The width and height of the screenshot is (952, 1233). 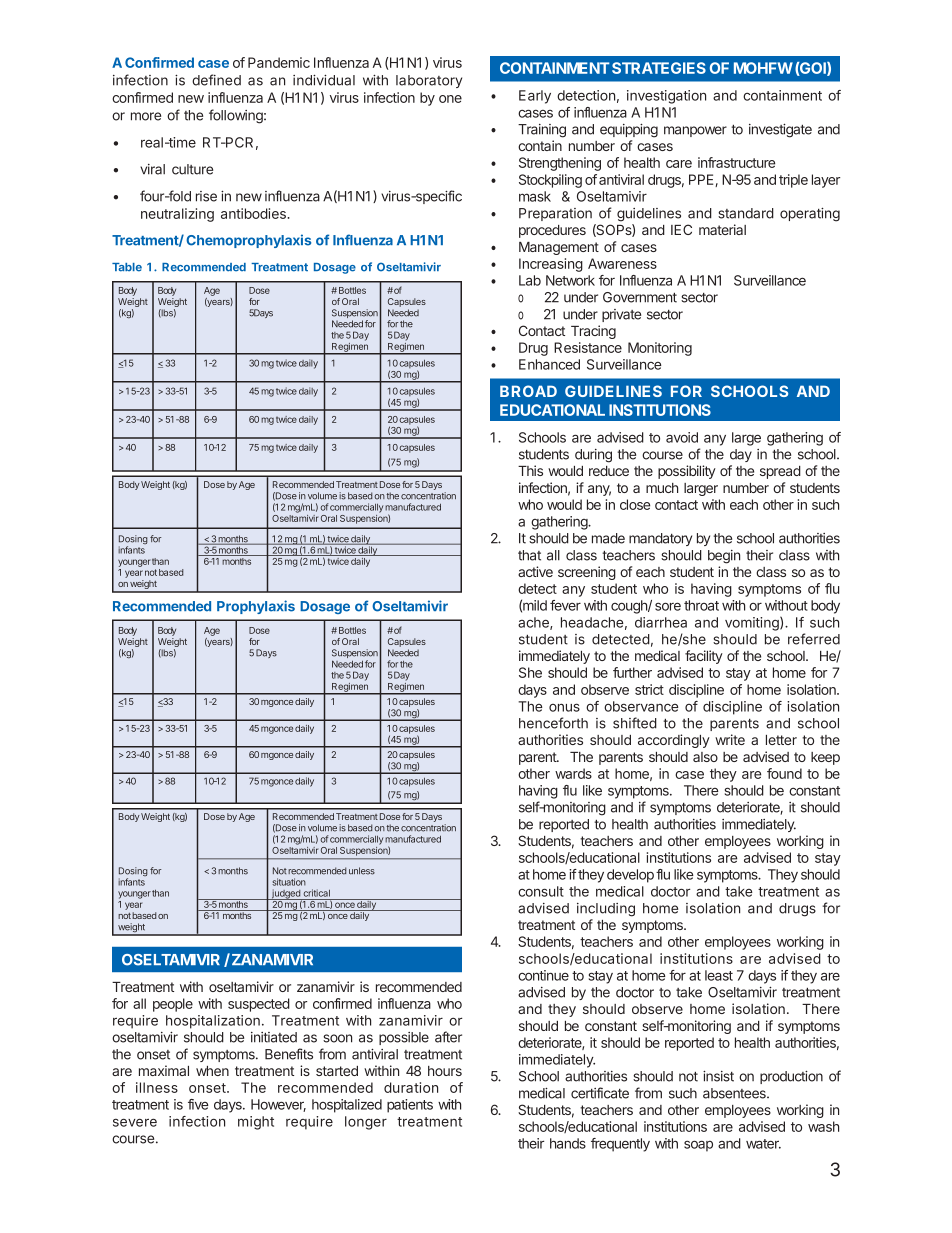 What do you see at coordinates (127, 267) in the screenshot?
I see `Table` at bounding box center [127, 267].
